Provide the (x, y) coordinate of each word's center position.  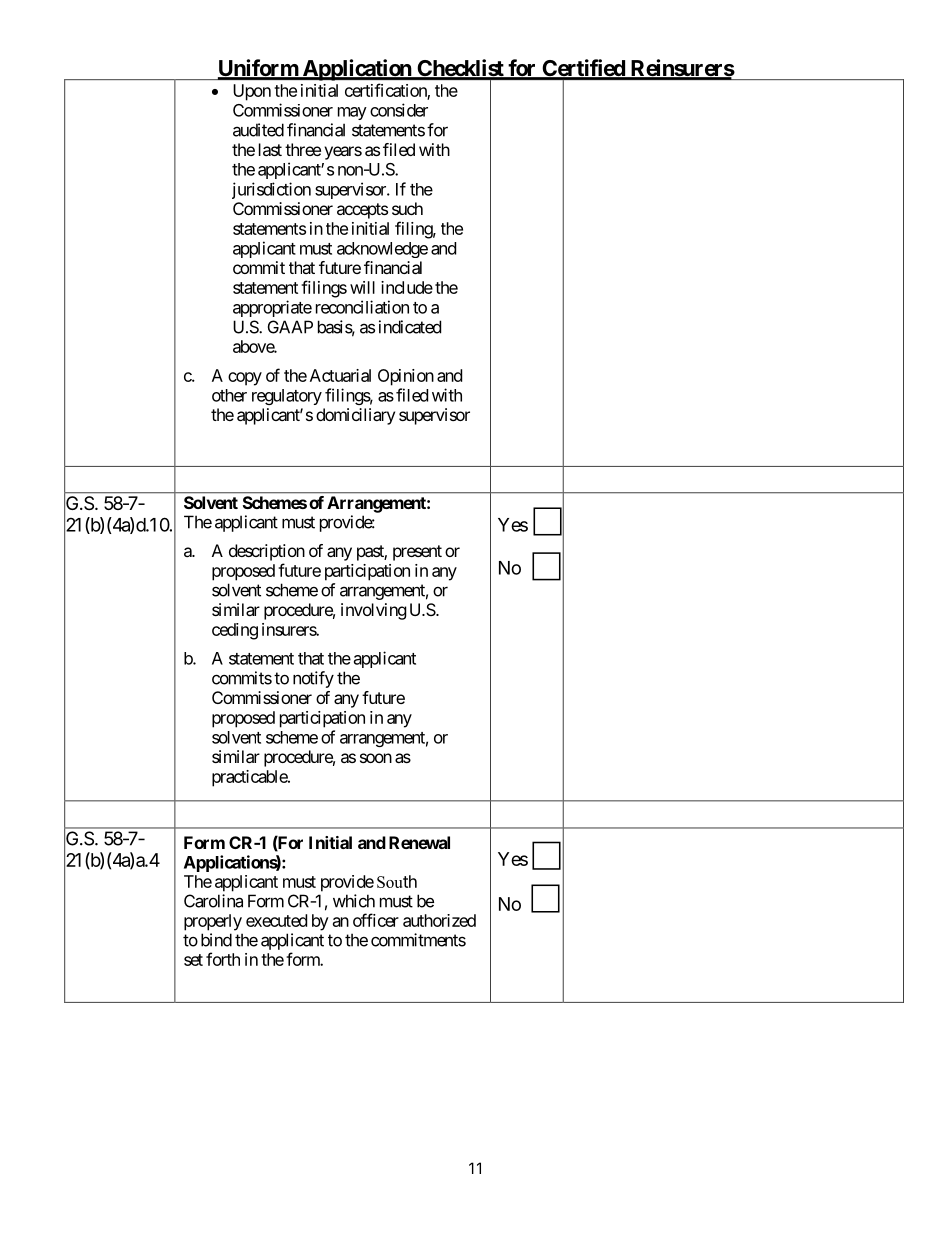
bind (216, 940)
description (267, 552)
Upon (252, 92)
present (417, 553)
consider (399, 110)
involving (374, 611)
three (303, 149)
